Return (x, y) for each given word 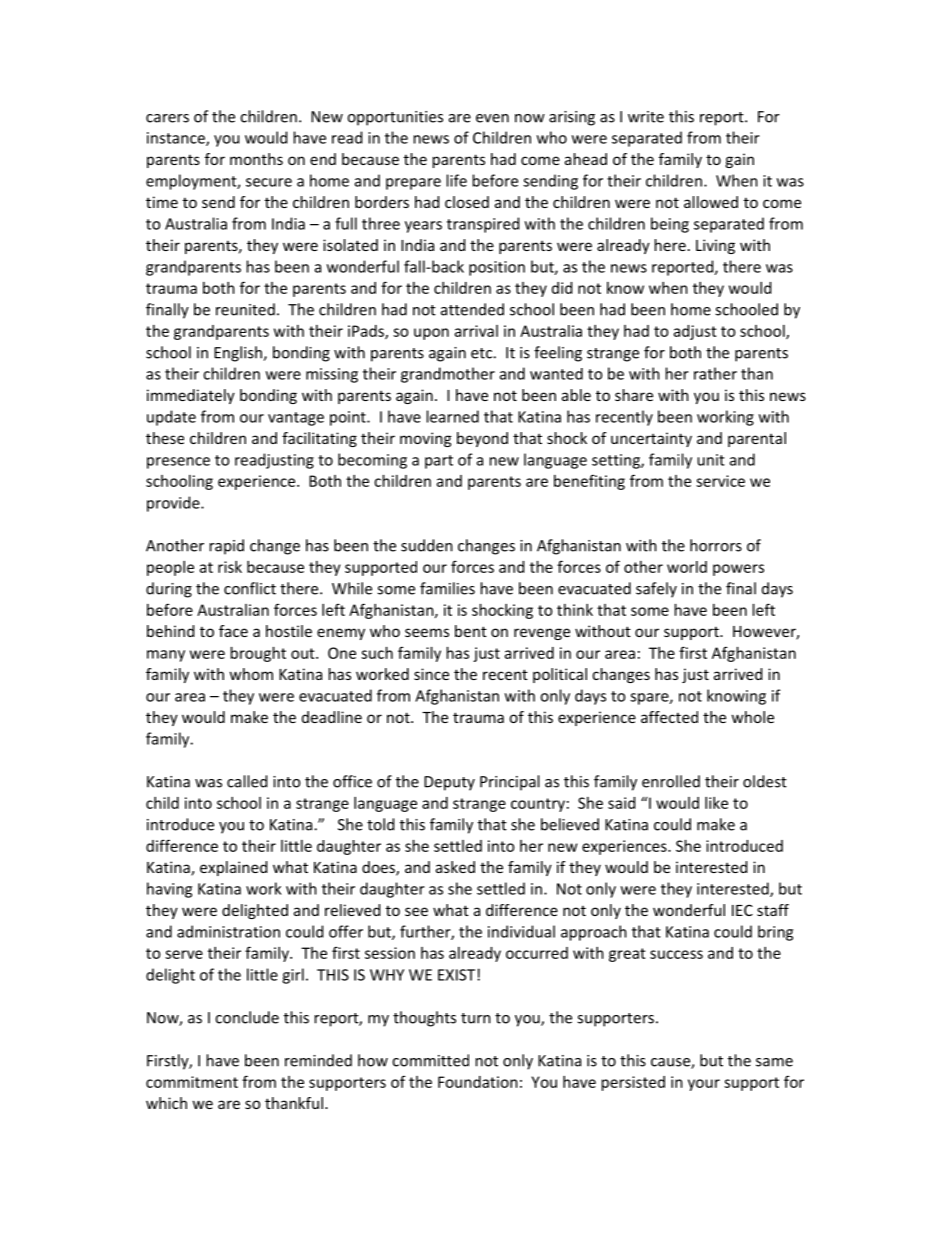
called (247, 781)
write (646, 117)
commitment (192, 1082)
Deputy (449, 783)
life (457, 180)
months (256, 159)
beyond (482, 439)
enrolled (671, 781)
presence (178, 463)
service (720, 481)
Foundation (478, 1082)
